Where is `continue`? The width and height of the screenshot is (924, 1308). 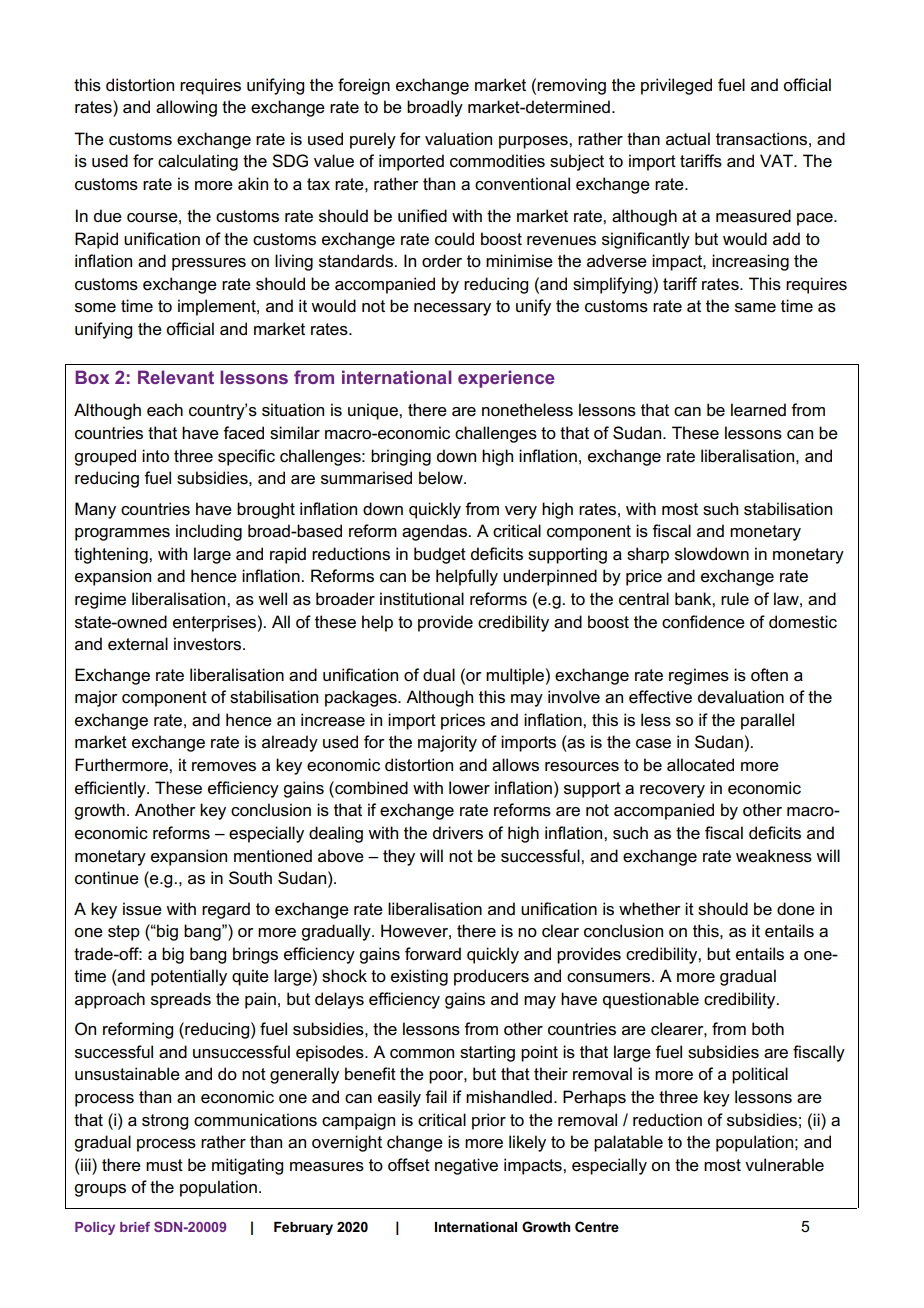
continue is located at coordinates (107, 878).
